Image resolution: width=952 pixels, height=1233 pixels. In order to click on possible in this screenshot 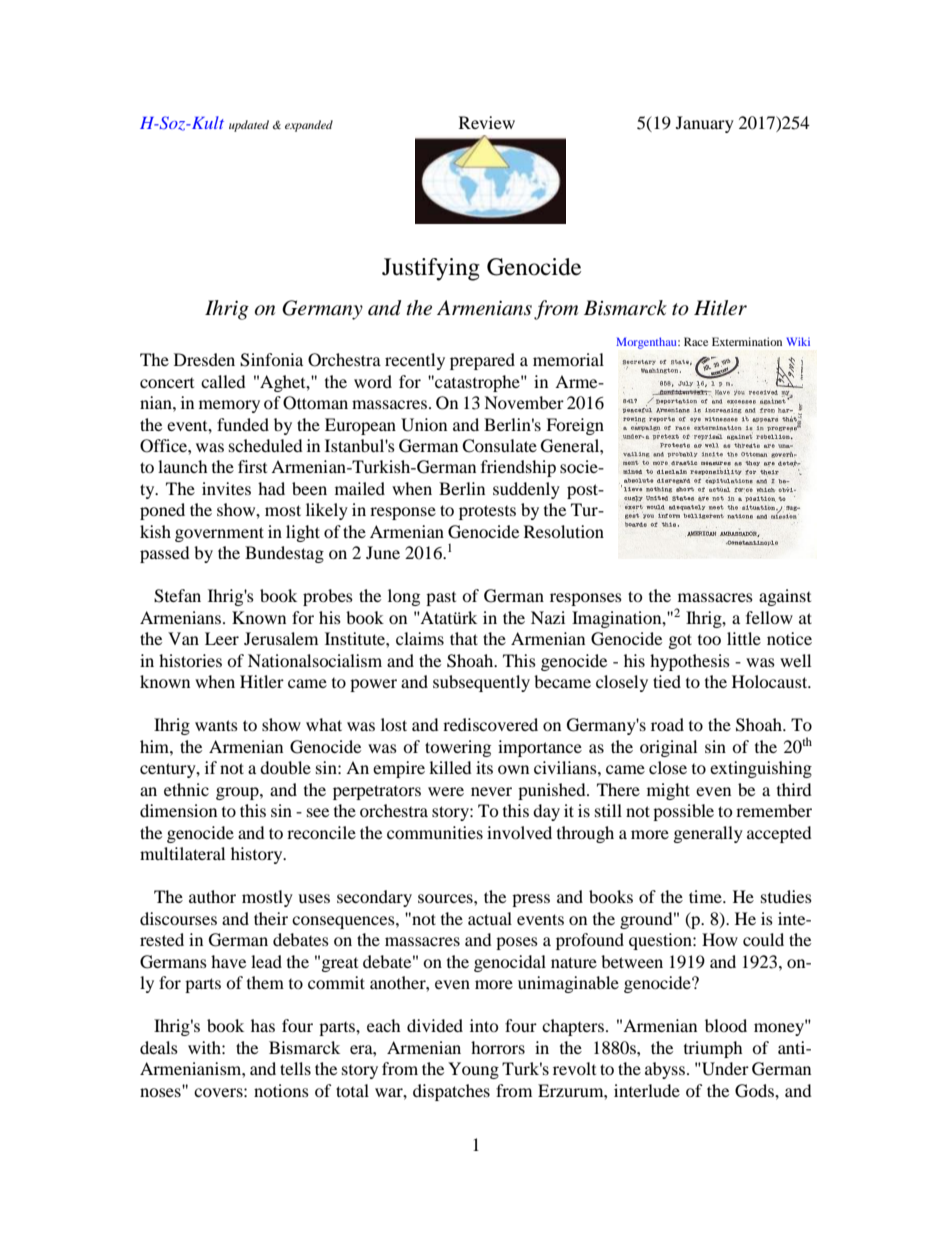, I will do `click(683, 812)`.
